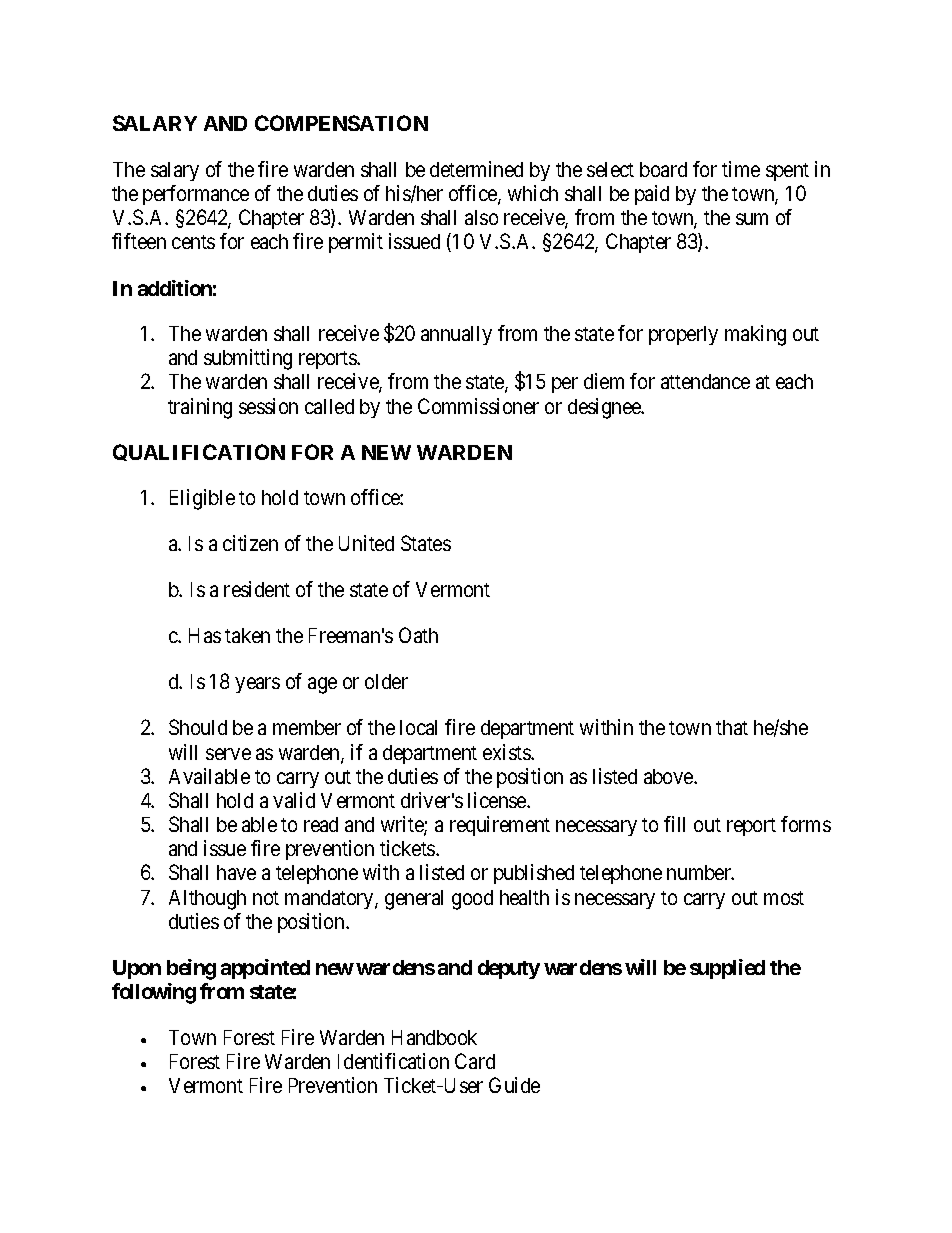  Describe the element at coordinates (732, 727) in the screenshot. I see `that` at that location.
